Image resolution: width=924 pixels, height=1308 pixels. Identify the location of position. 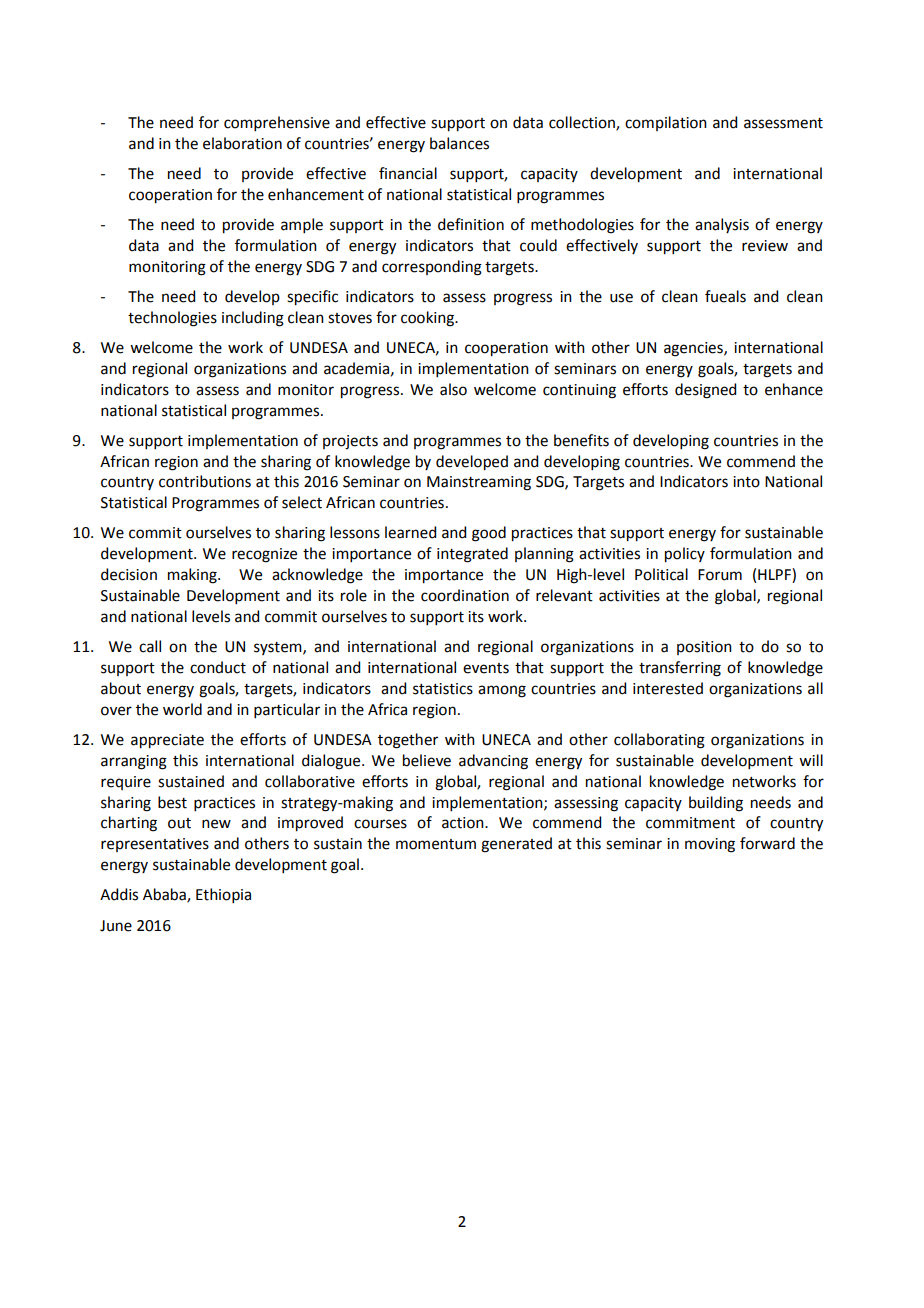
(704, 648).
